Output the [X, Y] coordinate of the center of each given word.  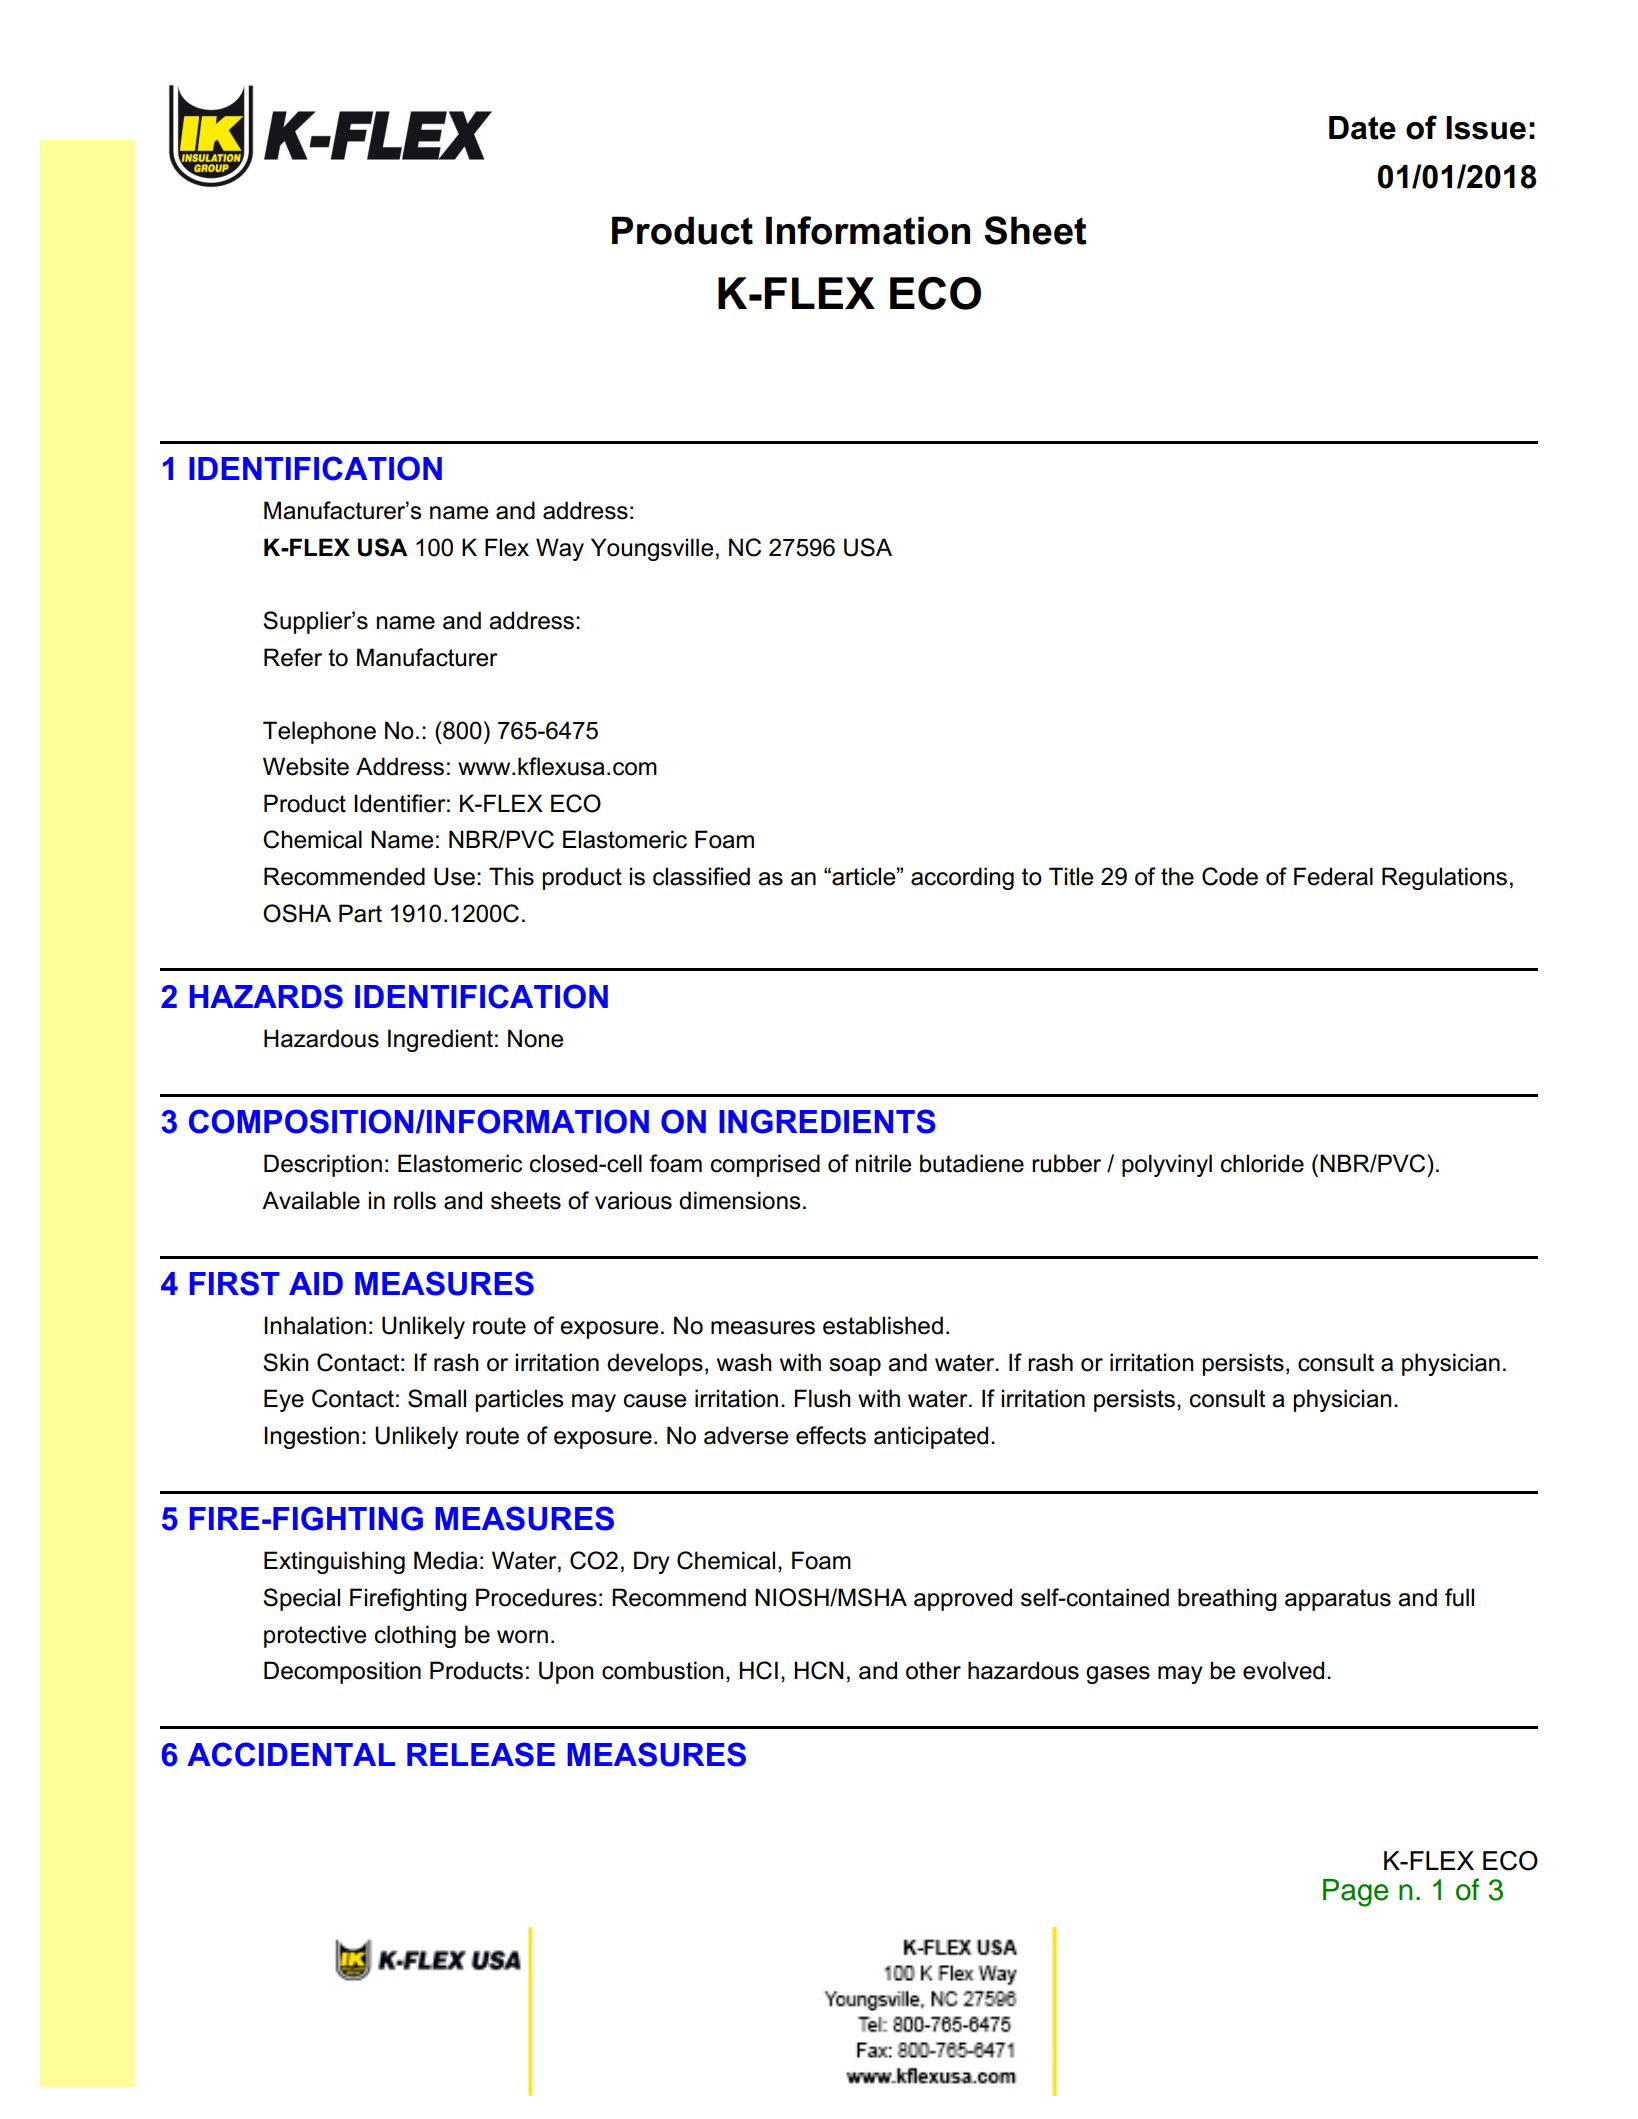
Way [560, 549]
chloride [1262, 1163]
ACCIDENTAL [291, 1754]
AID [316, 1283]
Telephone [319, 732]
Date [1362, 128]
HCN [819, 1670]
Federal [1333, 876]
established [883, 1325]
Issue [1486, 128]
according [962, 878]
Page [1356, 1893]
